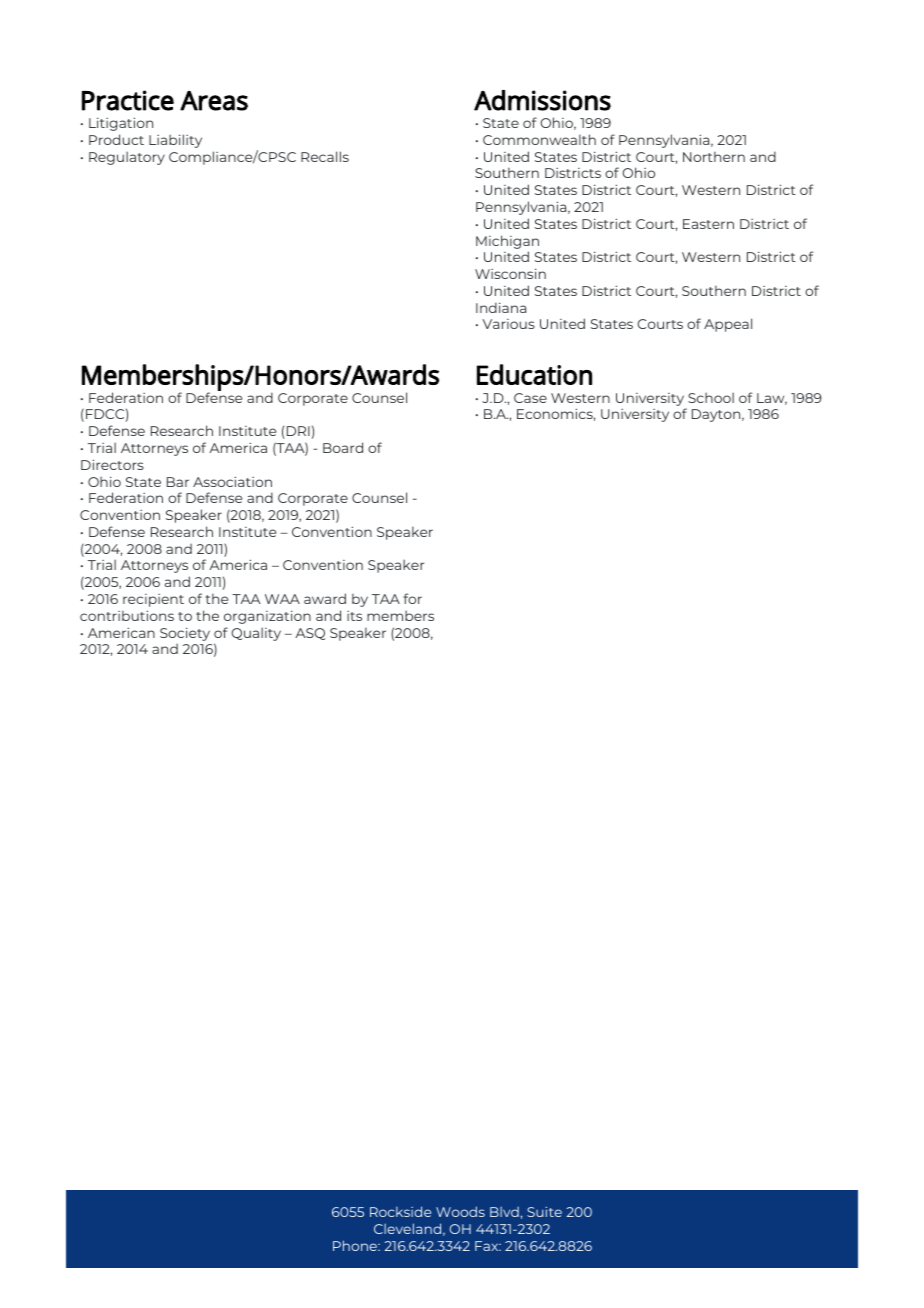  Describe the element at coordinates (256, 634) in the page. I see `Quality` at that location.
